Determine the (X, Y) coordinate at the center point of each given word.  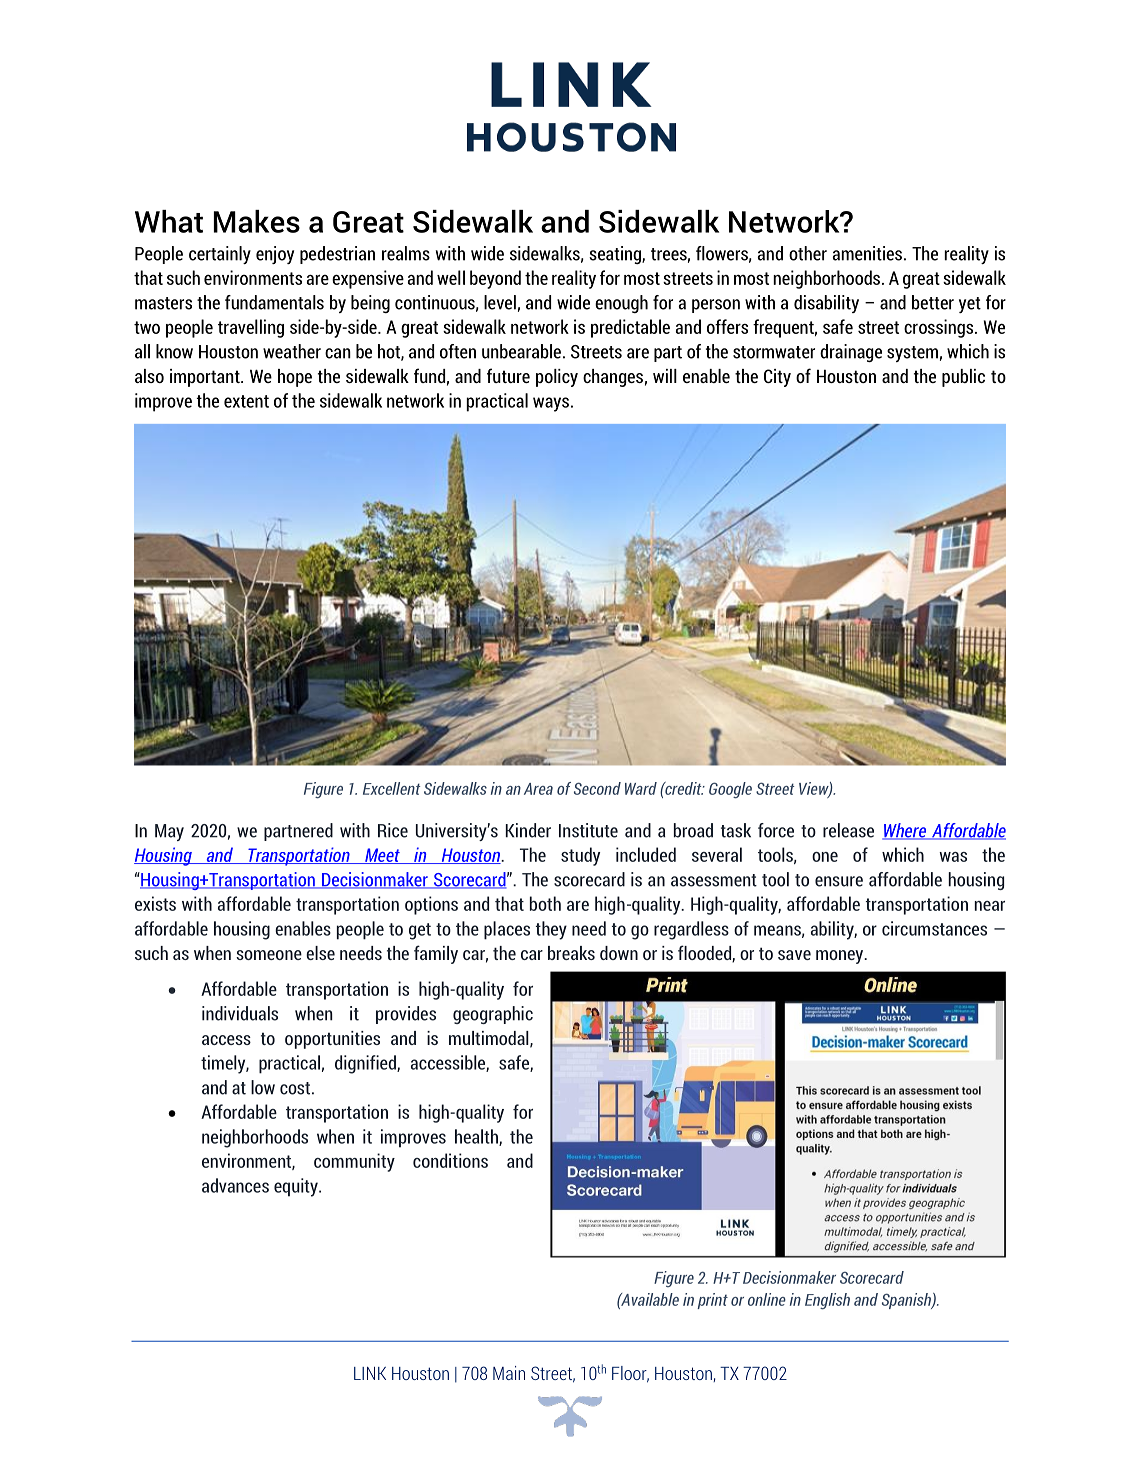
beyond (495, 279)
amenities (867, 253)
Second (597, 788)
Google (730, 790)
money (841, 957)
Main (509, 1373)
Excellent (391, 788)
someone (269, 955)
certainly (220, 255)
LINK (370, 1373)
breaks (571, 953)
